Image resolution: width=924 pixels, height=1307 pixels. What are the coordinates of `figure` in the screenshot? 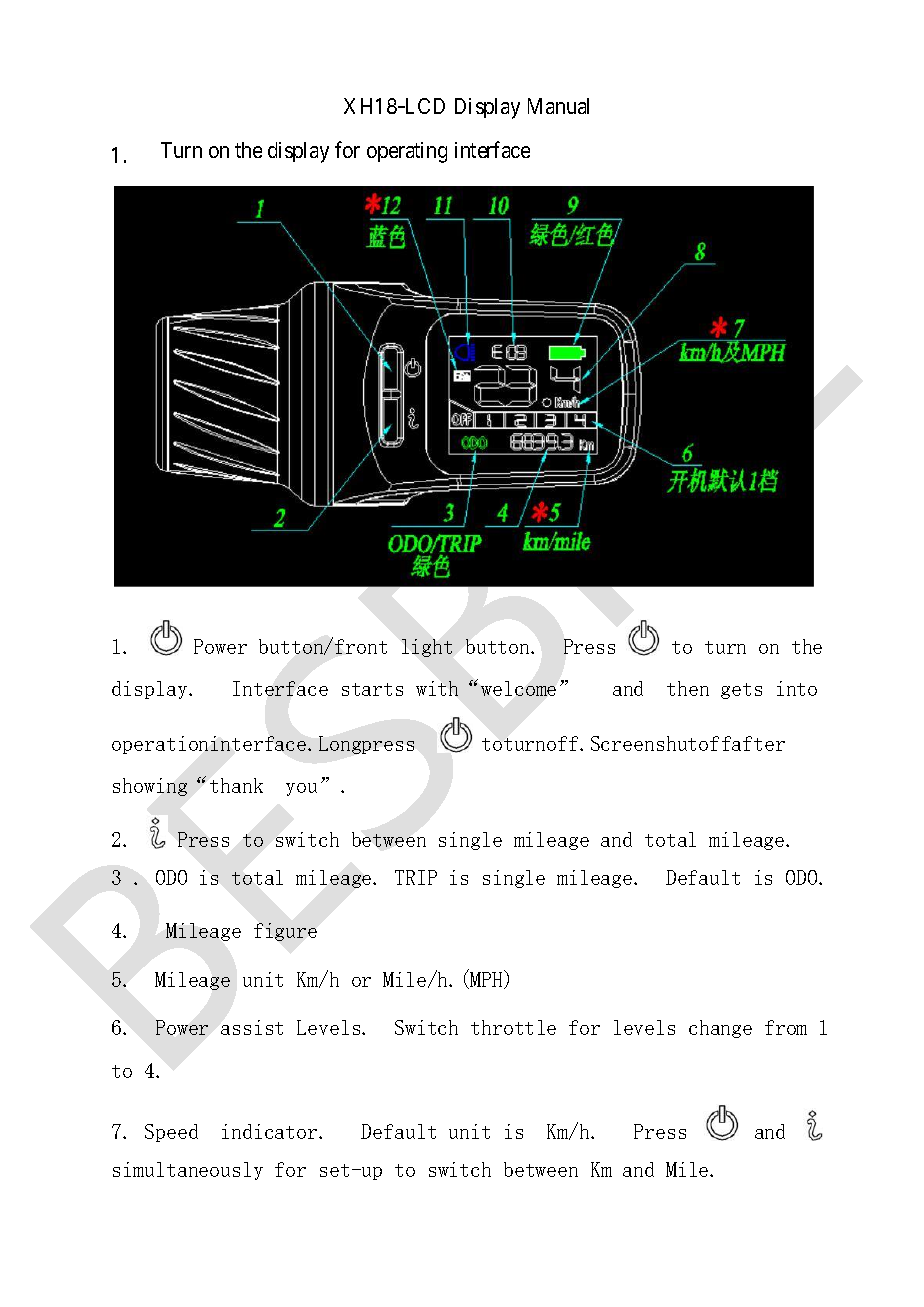 It's located at (285, 932).
